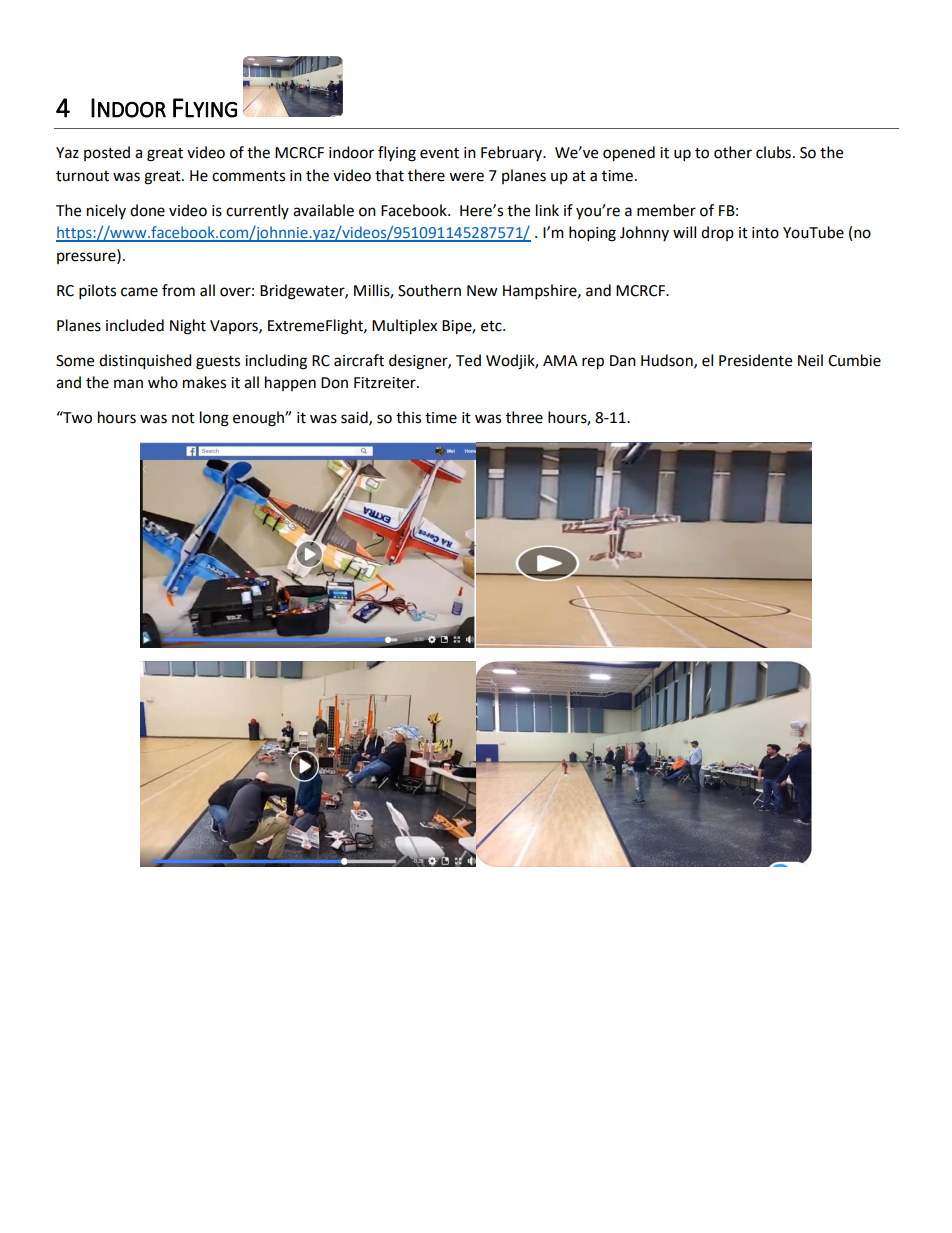 The width and height of the document is (952, 1233). I want to click on distinquished, so click(145, 362).
